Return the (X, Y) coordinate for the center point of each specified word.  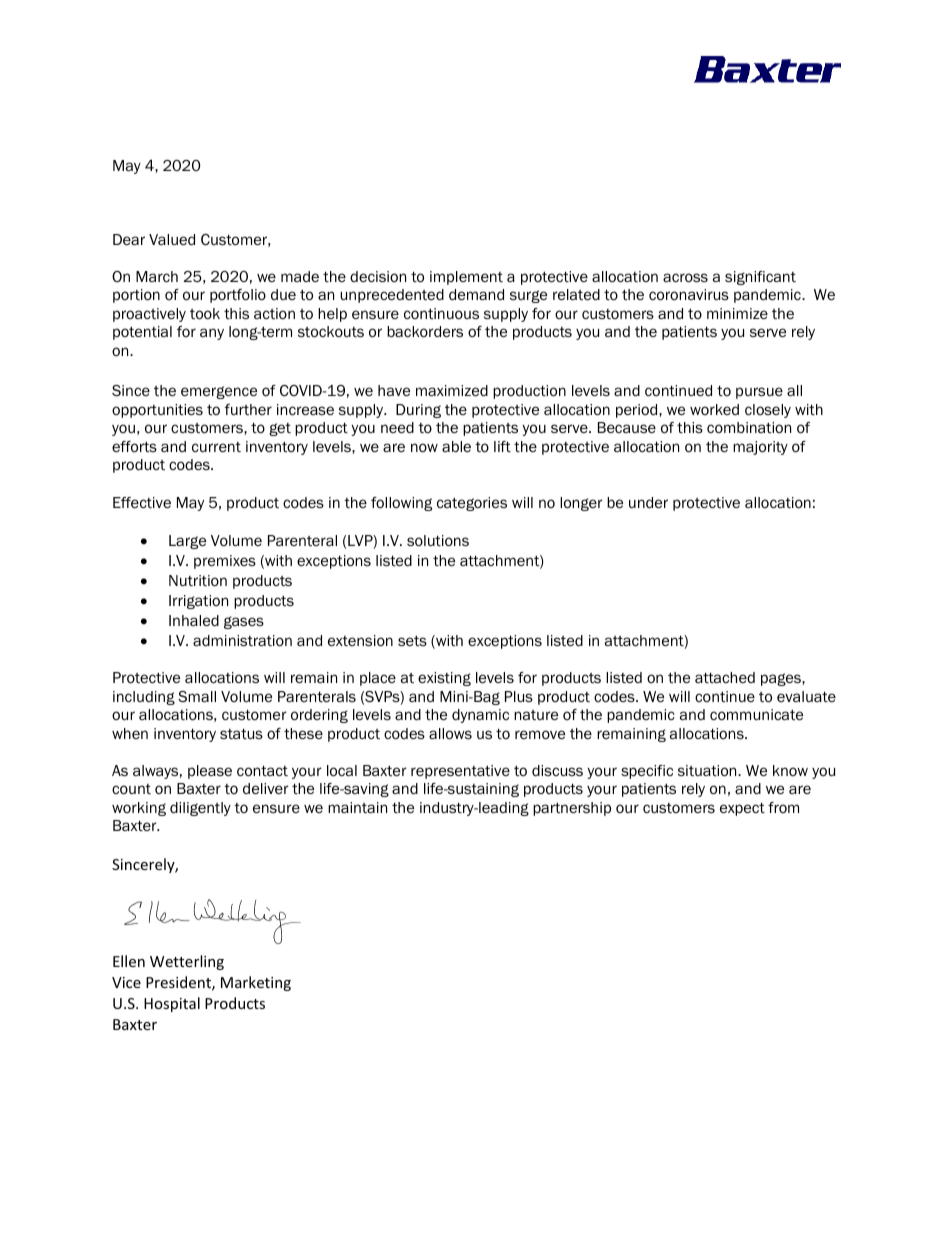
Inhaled (194, 621)
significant (760, 278)
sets (412, 640)
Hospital (172, 1004)
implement (466, 278)
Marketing (256, 983)
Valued (172, 239)
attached (725, 678)
